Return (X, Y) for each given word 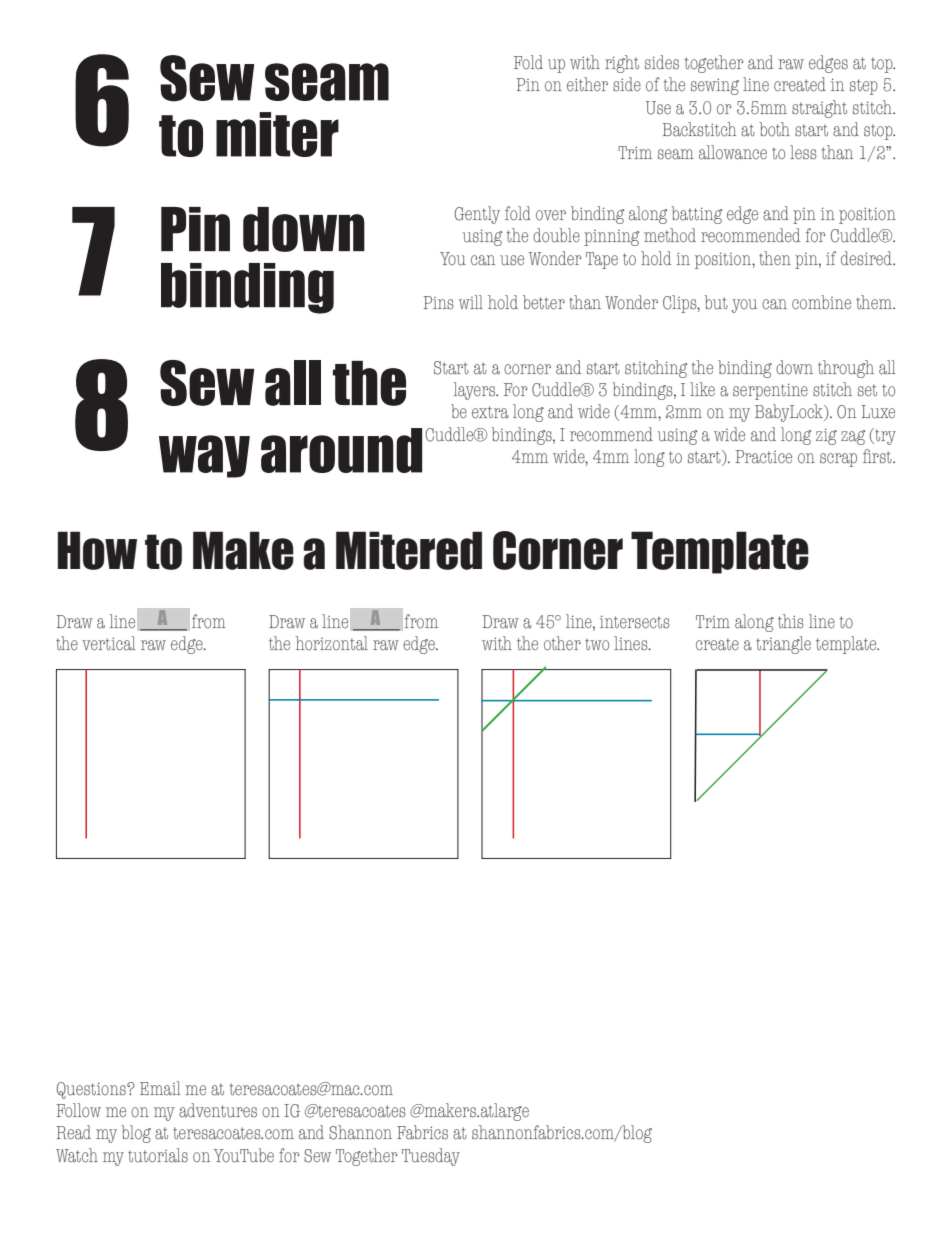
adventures (218, 1110)
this (791, 621)
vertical (108, 643)
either (587, 84)
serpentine (770, 391)
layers (476, 391)
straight (819, 109)
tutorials (158, 1155)
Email (160, 1088)
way (204, 456)
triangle (783, 645)
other (562, 643)
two (597, 644)
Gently (477, 215)
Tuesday (431, 1157)
